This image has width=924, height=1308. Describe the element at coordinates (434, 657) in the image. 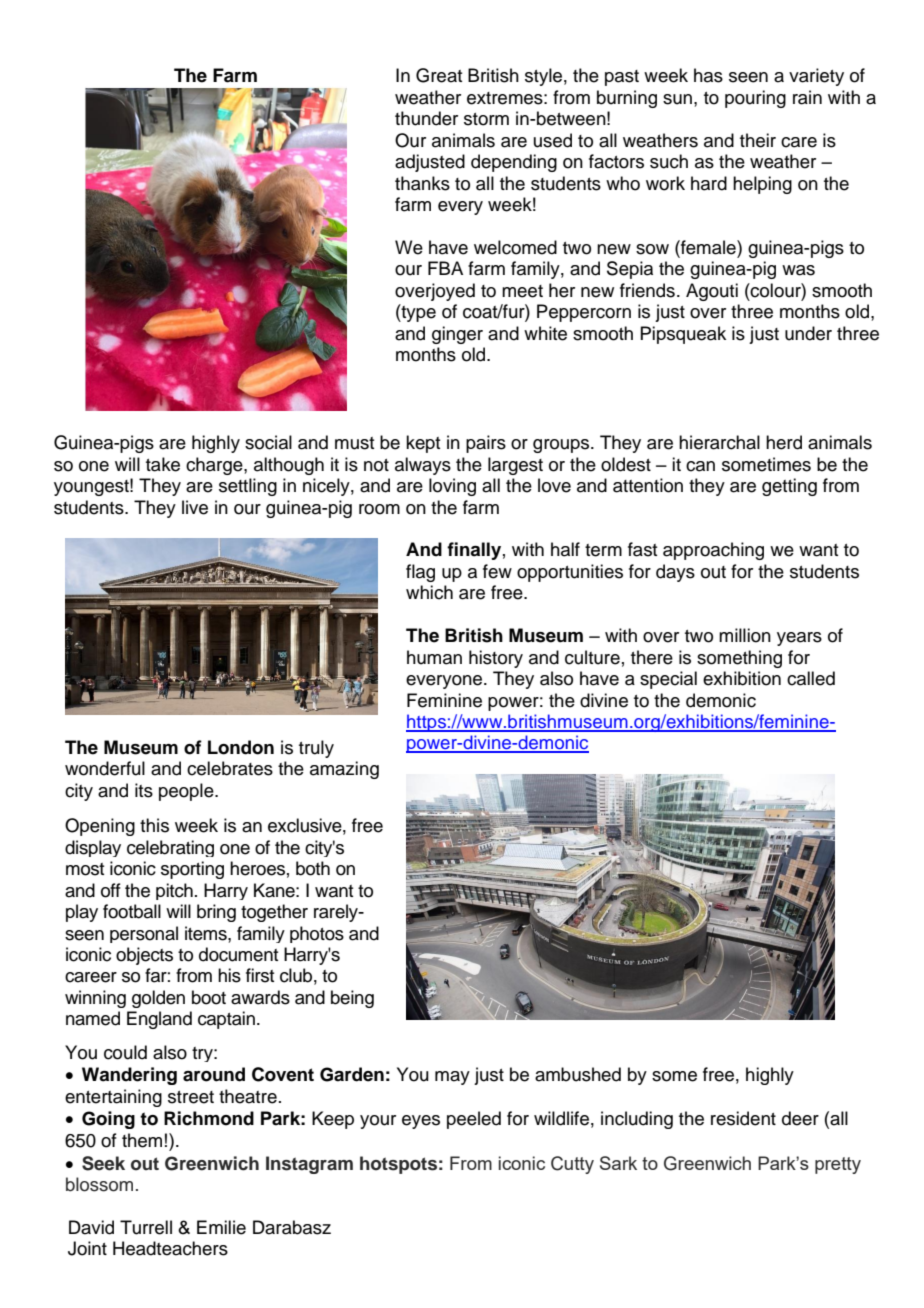

I see `human` at that location.
